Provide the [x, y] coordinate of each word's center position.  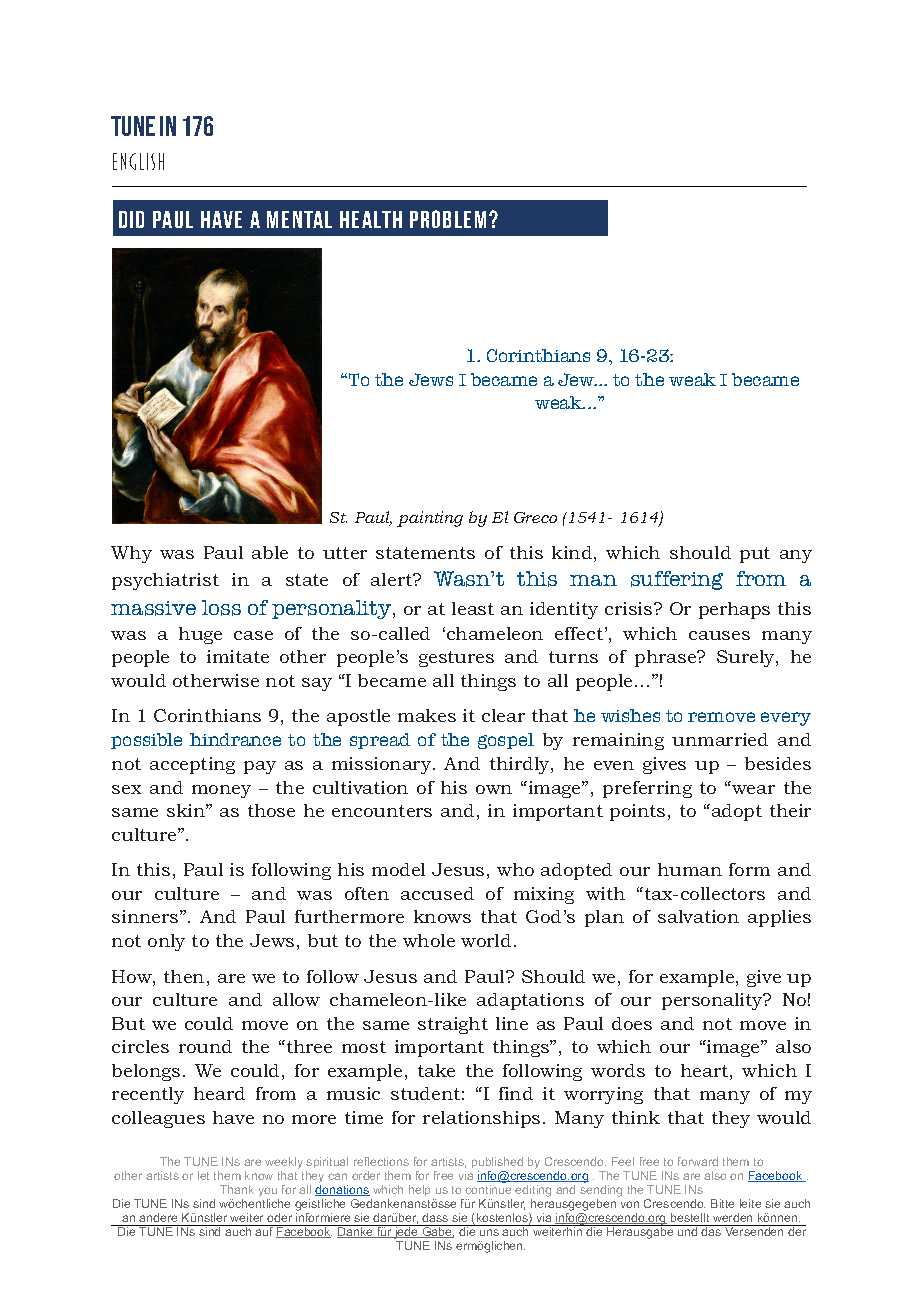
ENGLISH [138, 161]
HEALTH [371, 219]
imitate [238, 656]
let [203, 1175]
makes [427, 715]
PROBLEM [448, 219]
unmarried [720, 739]
